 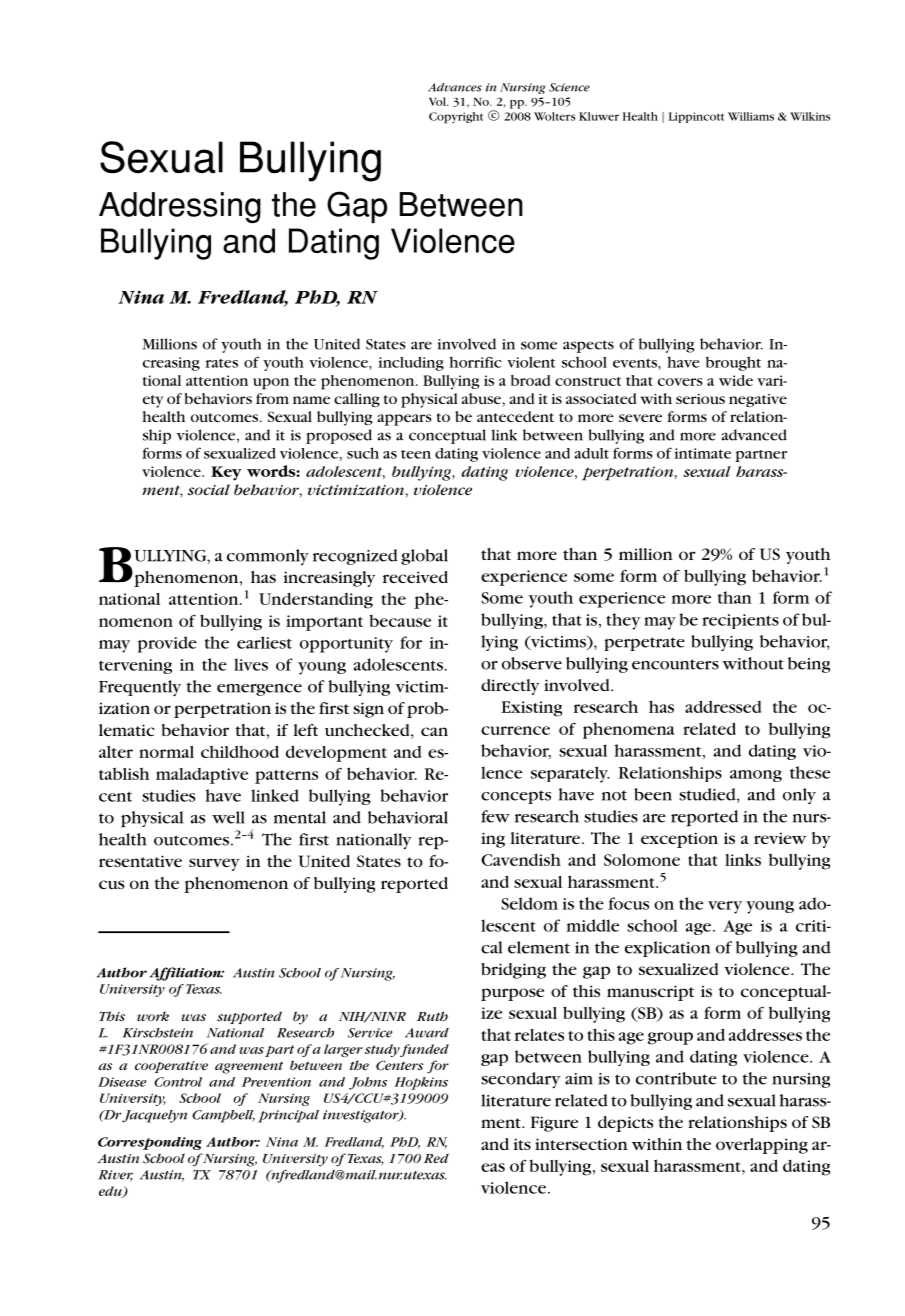 I want to click on normal, so click(x=166, y=752).
